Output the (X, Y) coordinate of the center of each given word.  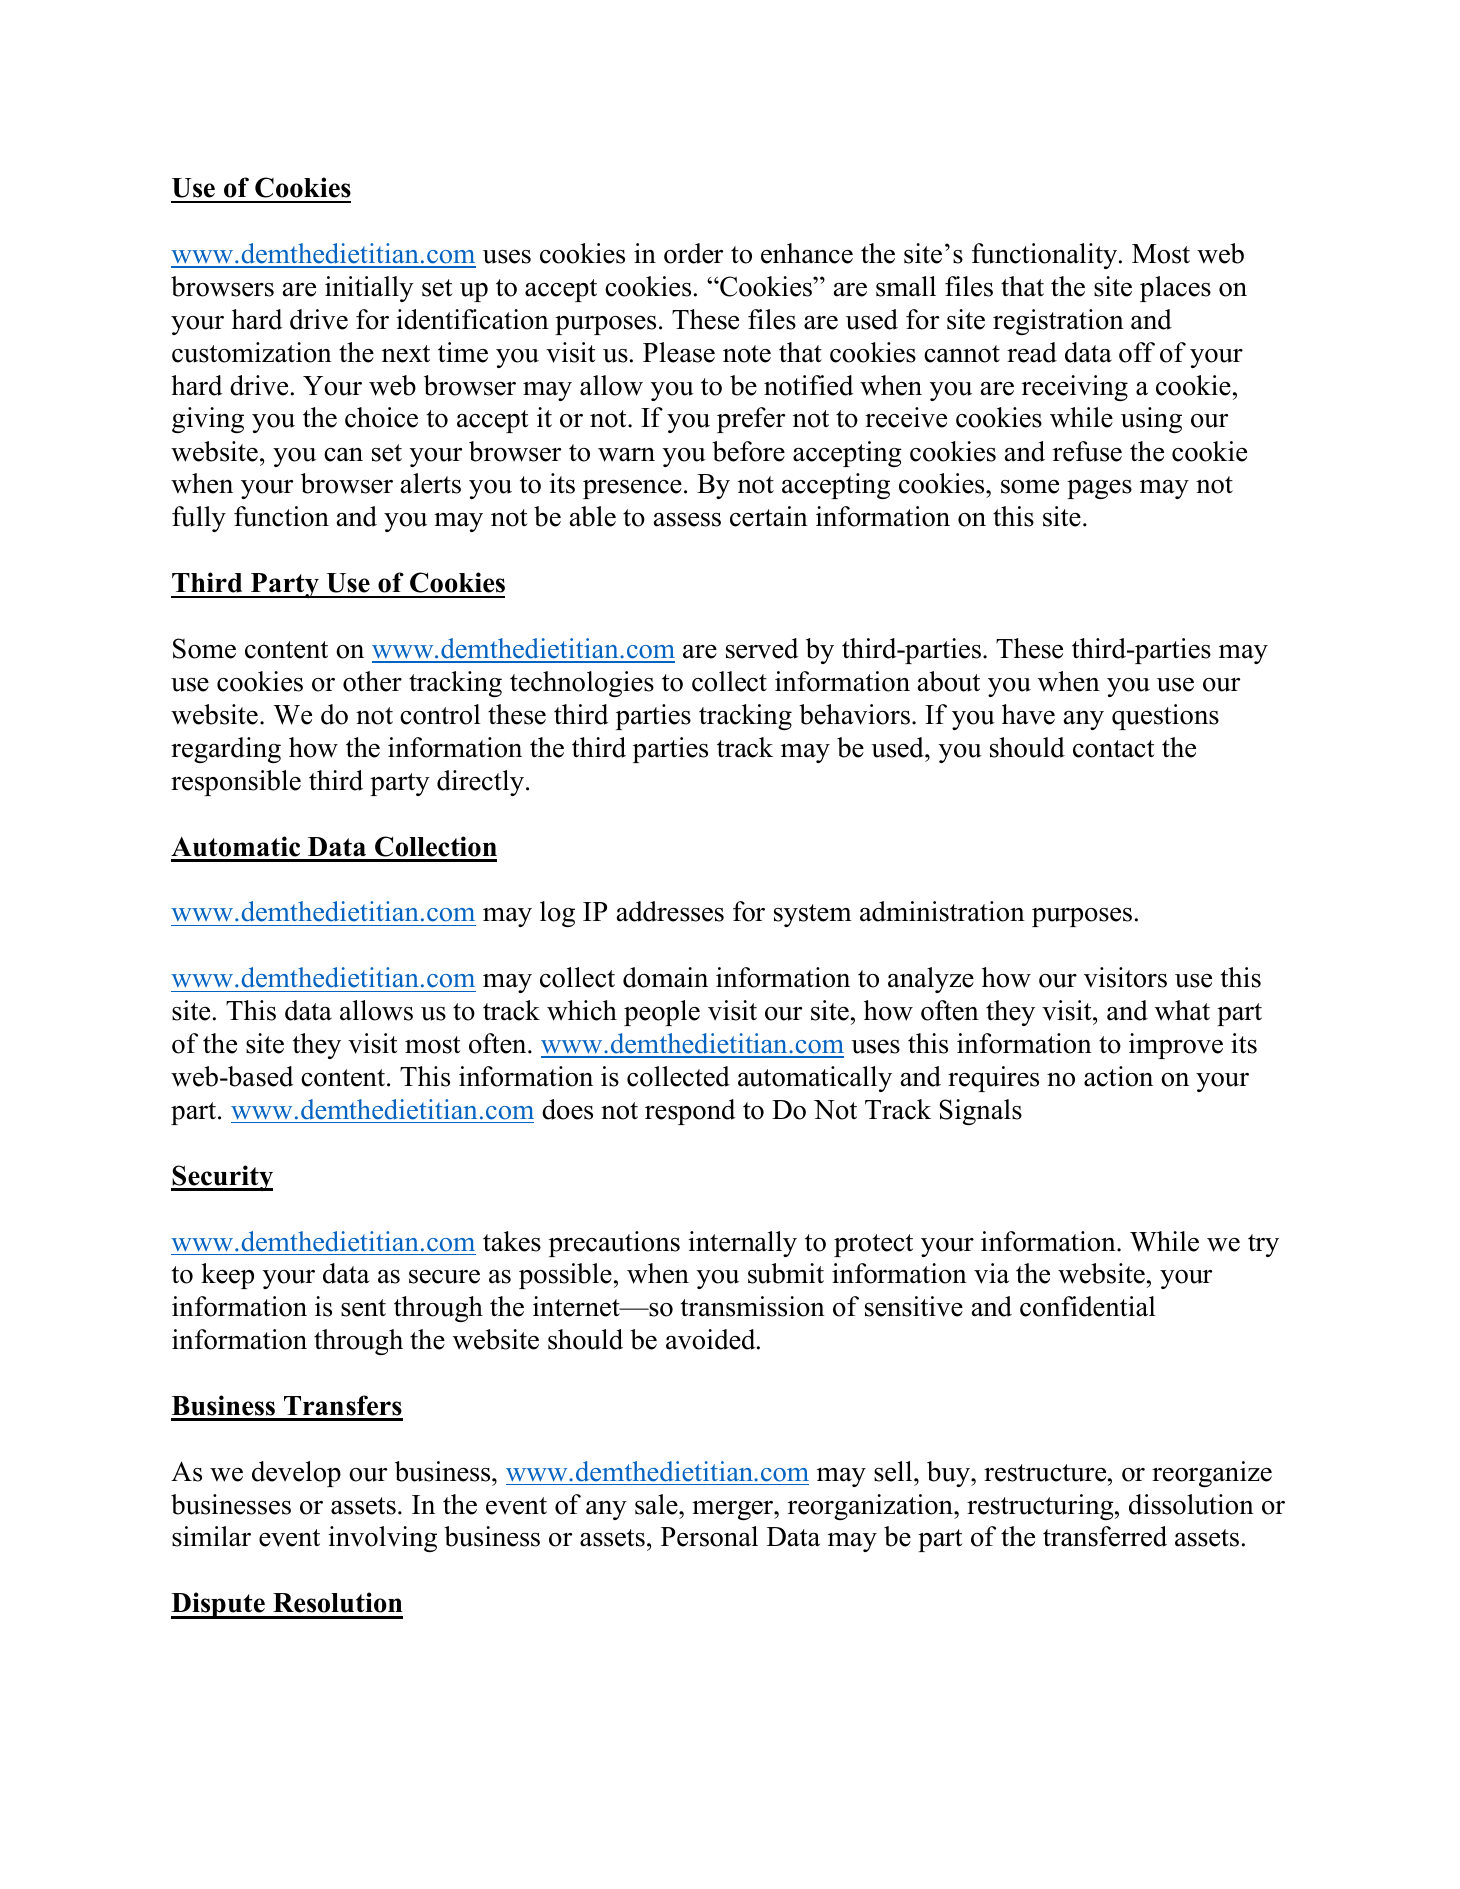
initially (369, 289)
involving (383, 1539)
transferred (1105, 1536)
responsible (236, 783)
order (693, 253)
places (1175, 289)
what (1182, 1010)
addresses (670, 911)
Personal (709, 1536)
